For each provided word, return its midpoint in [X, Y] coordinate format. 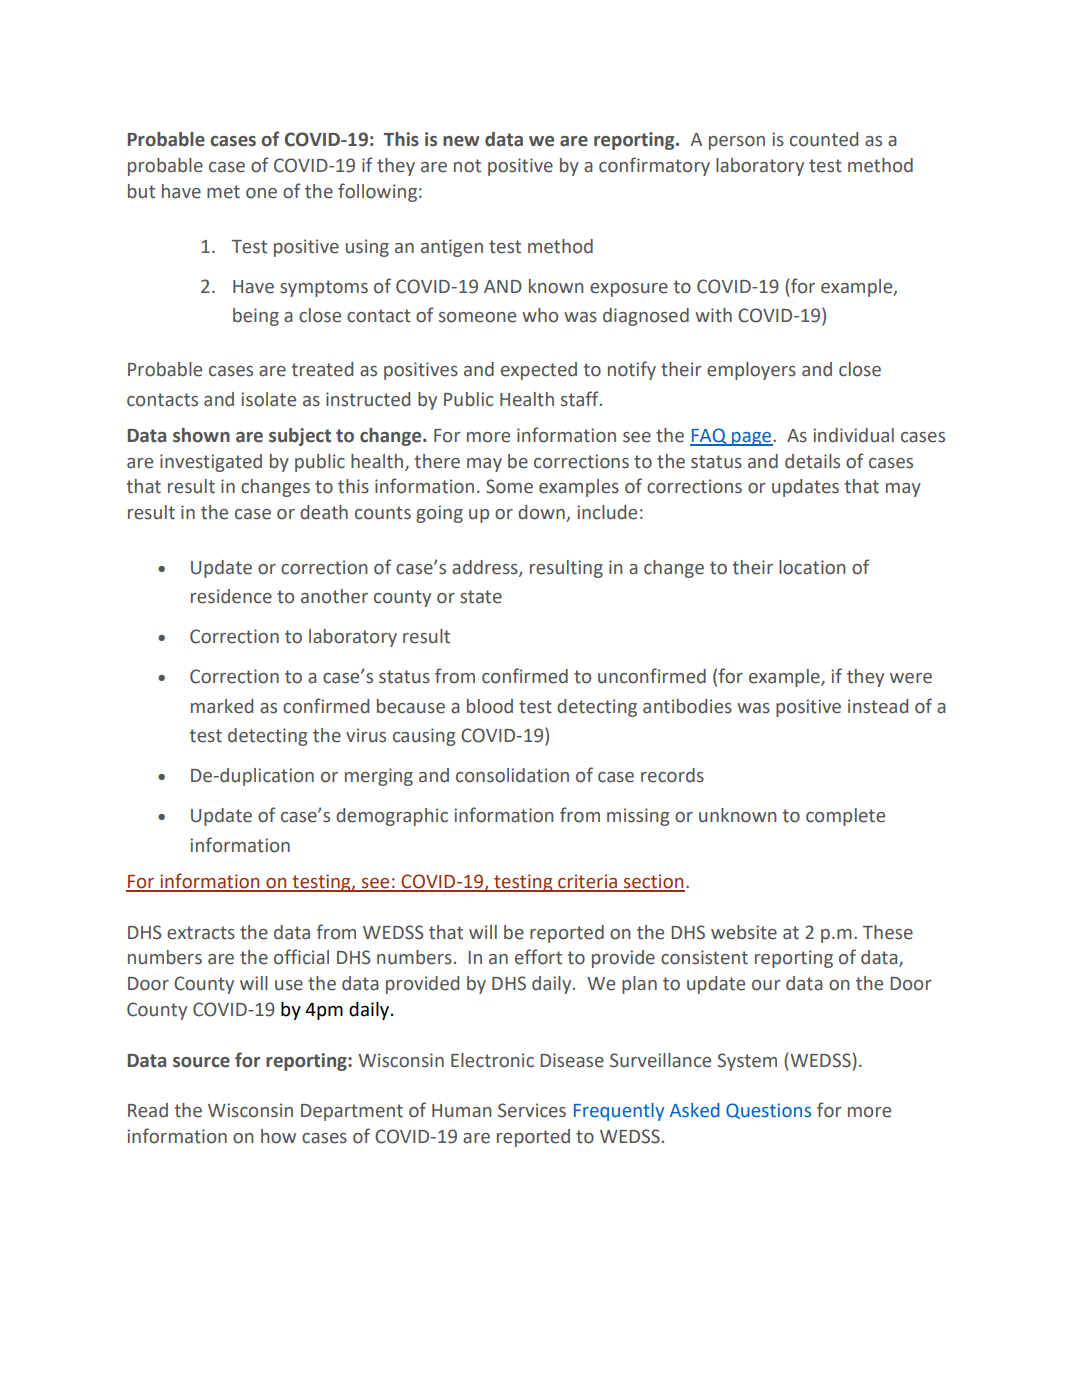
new [461, 141]
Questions [768, 1111]
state [481, 597]
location [812, 567]
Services [532, 1110]
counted [824, 139]
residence [231, 596]
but [141, 191]
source [201, 1062]
